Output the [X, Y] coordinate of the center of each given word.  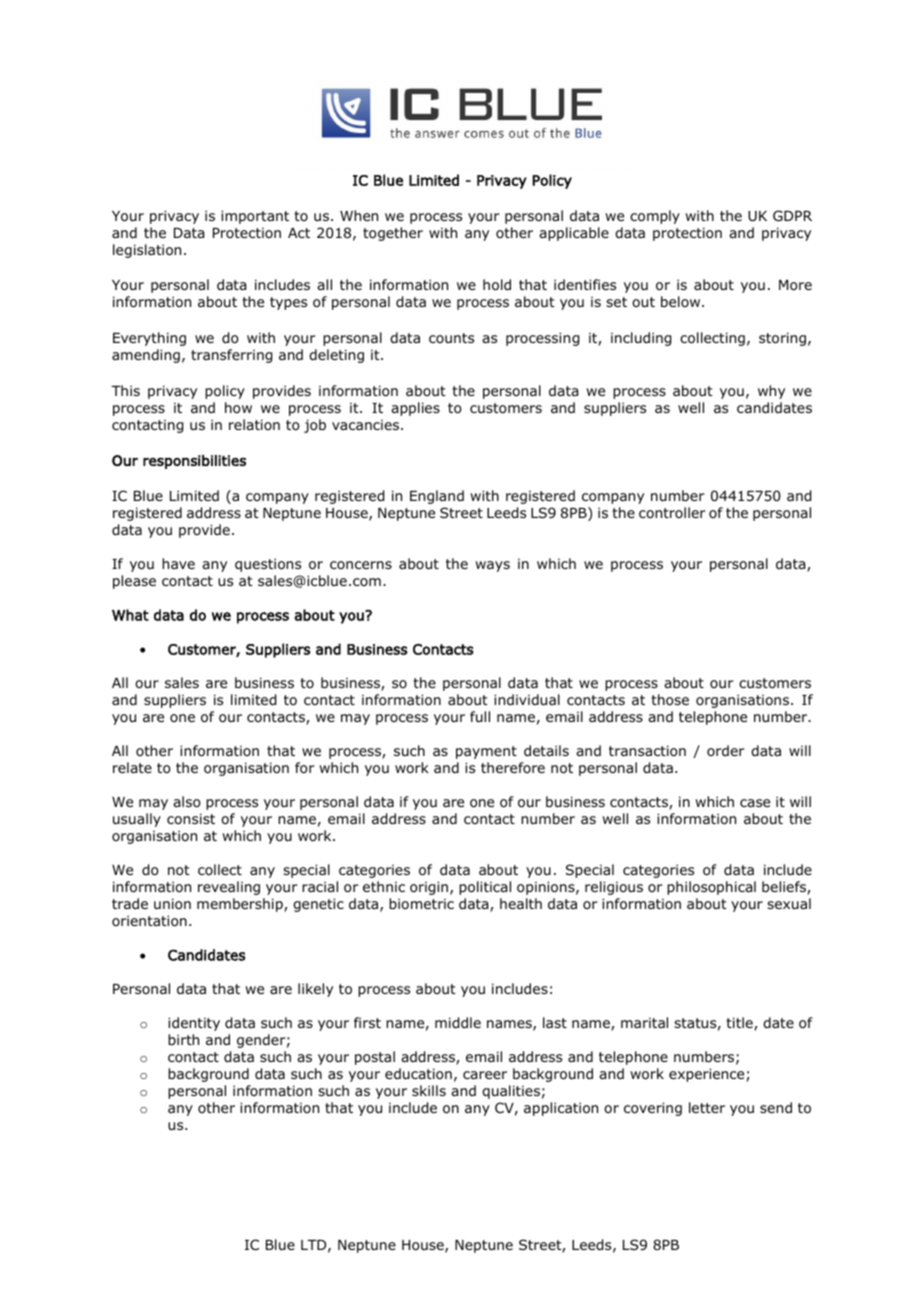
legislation [147, 251]
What [130, 615]
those [670, 700]
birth [183, 1039]
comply [655, 217]
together [393, 234]
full [480, 716]
